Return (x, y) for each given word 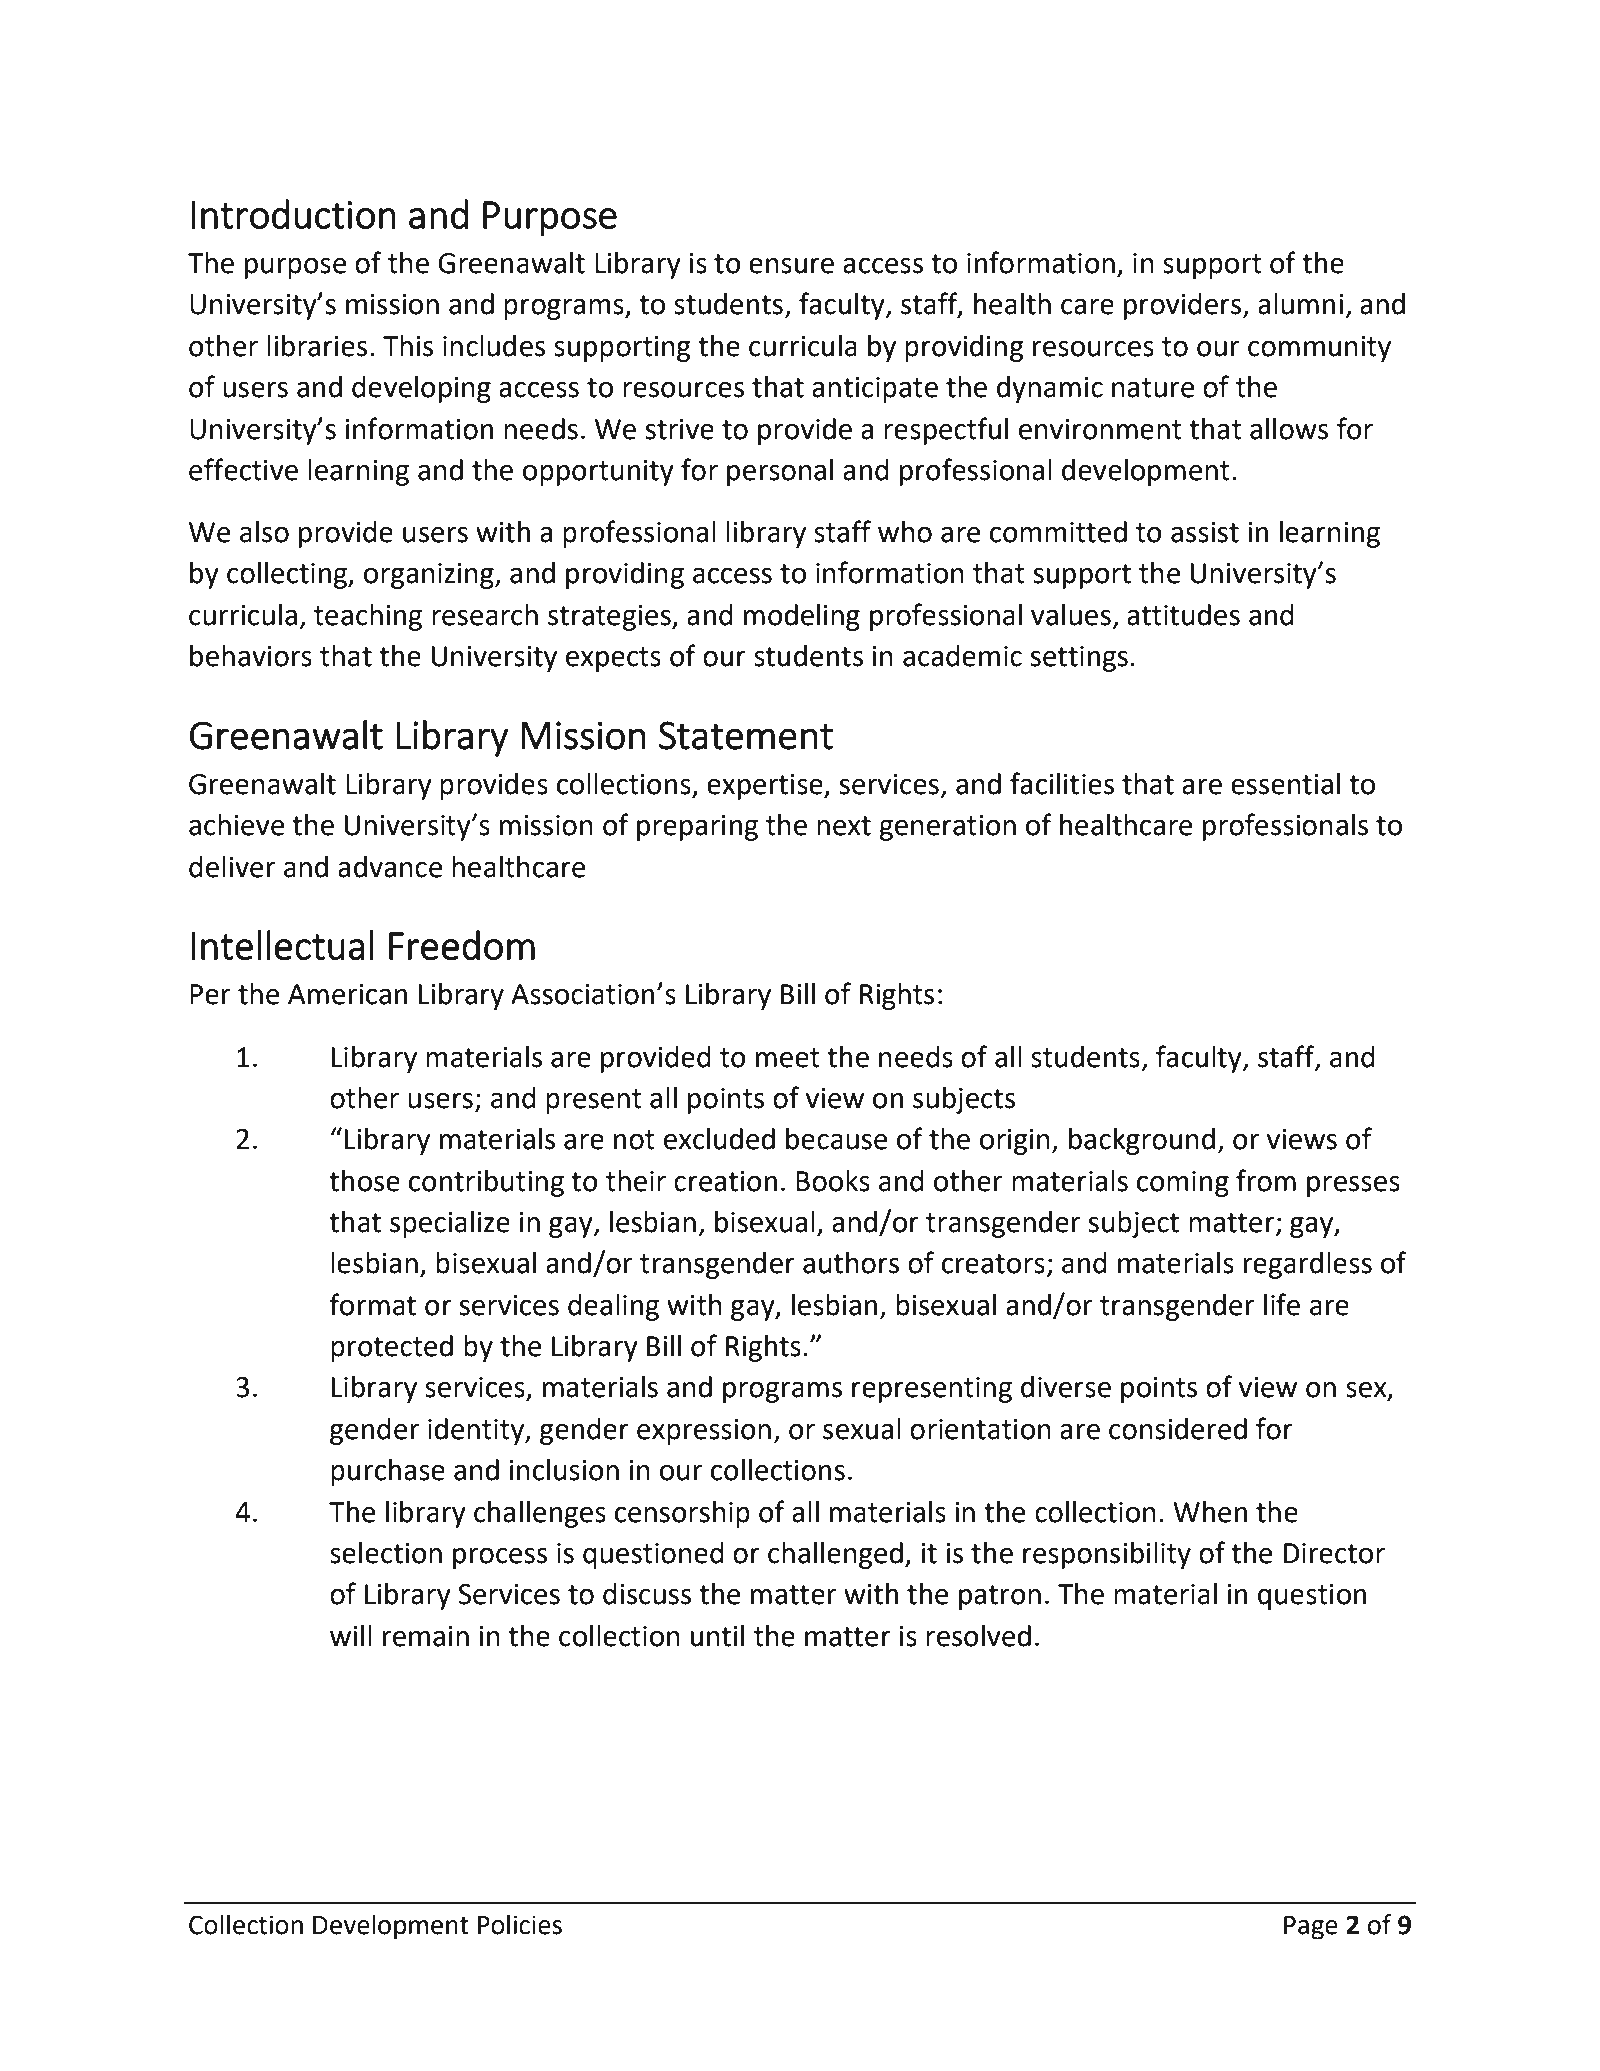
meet (788, 1058)
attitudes (1183, 615)
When (1210, 1512)
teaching (368, 617)
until (717, 1636)
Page (1311, 1928)
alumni (1300, 304)
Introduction (293, 214)
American (347, 994)
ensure (791, 266)
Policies (520, 1924)
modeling (802, 617)
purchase (388, 1472)
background (1142, 1141)
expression (704, 1432)
